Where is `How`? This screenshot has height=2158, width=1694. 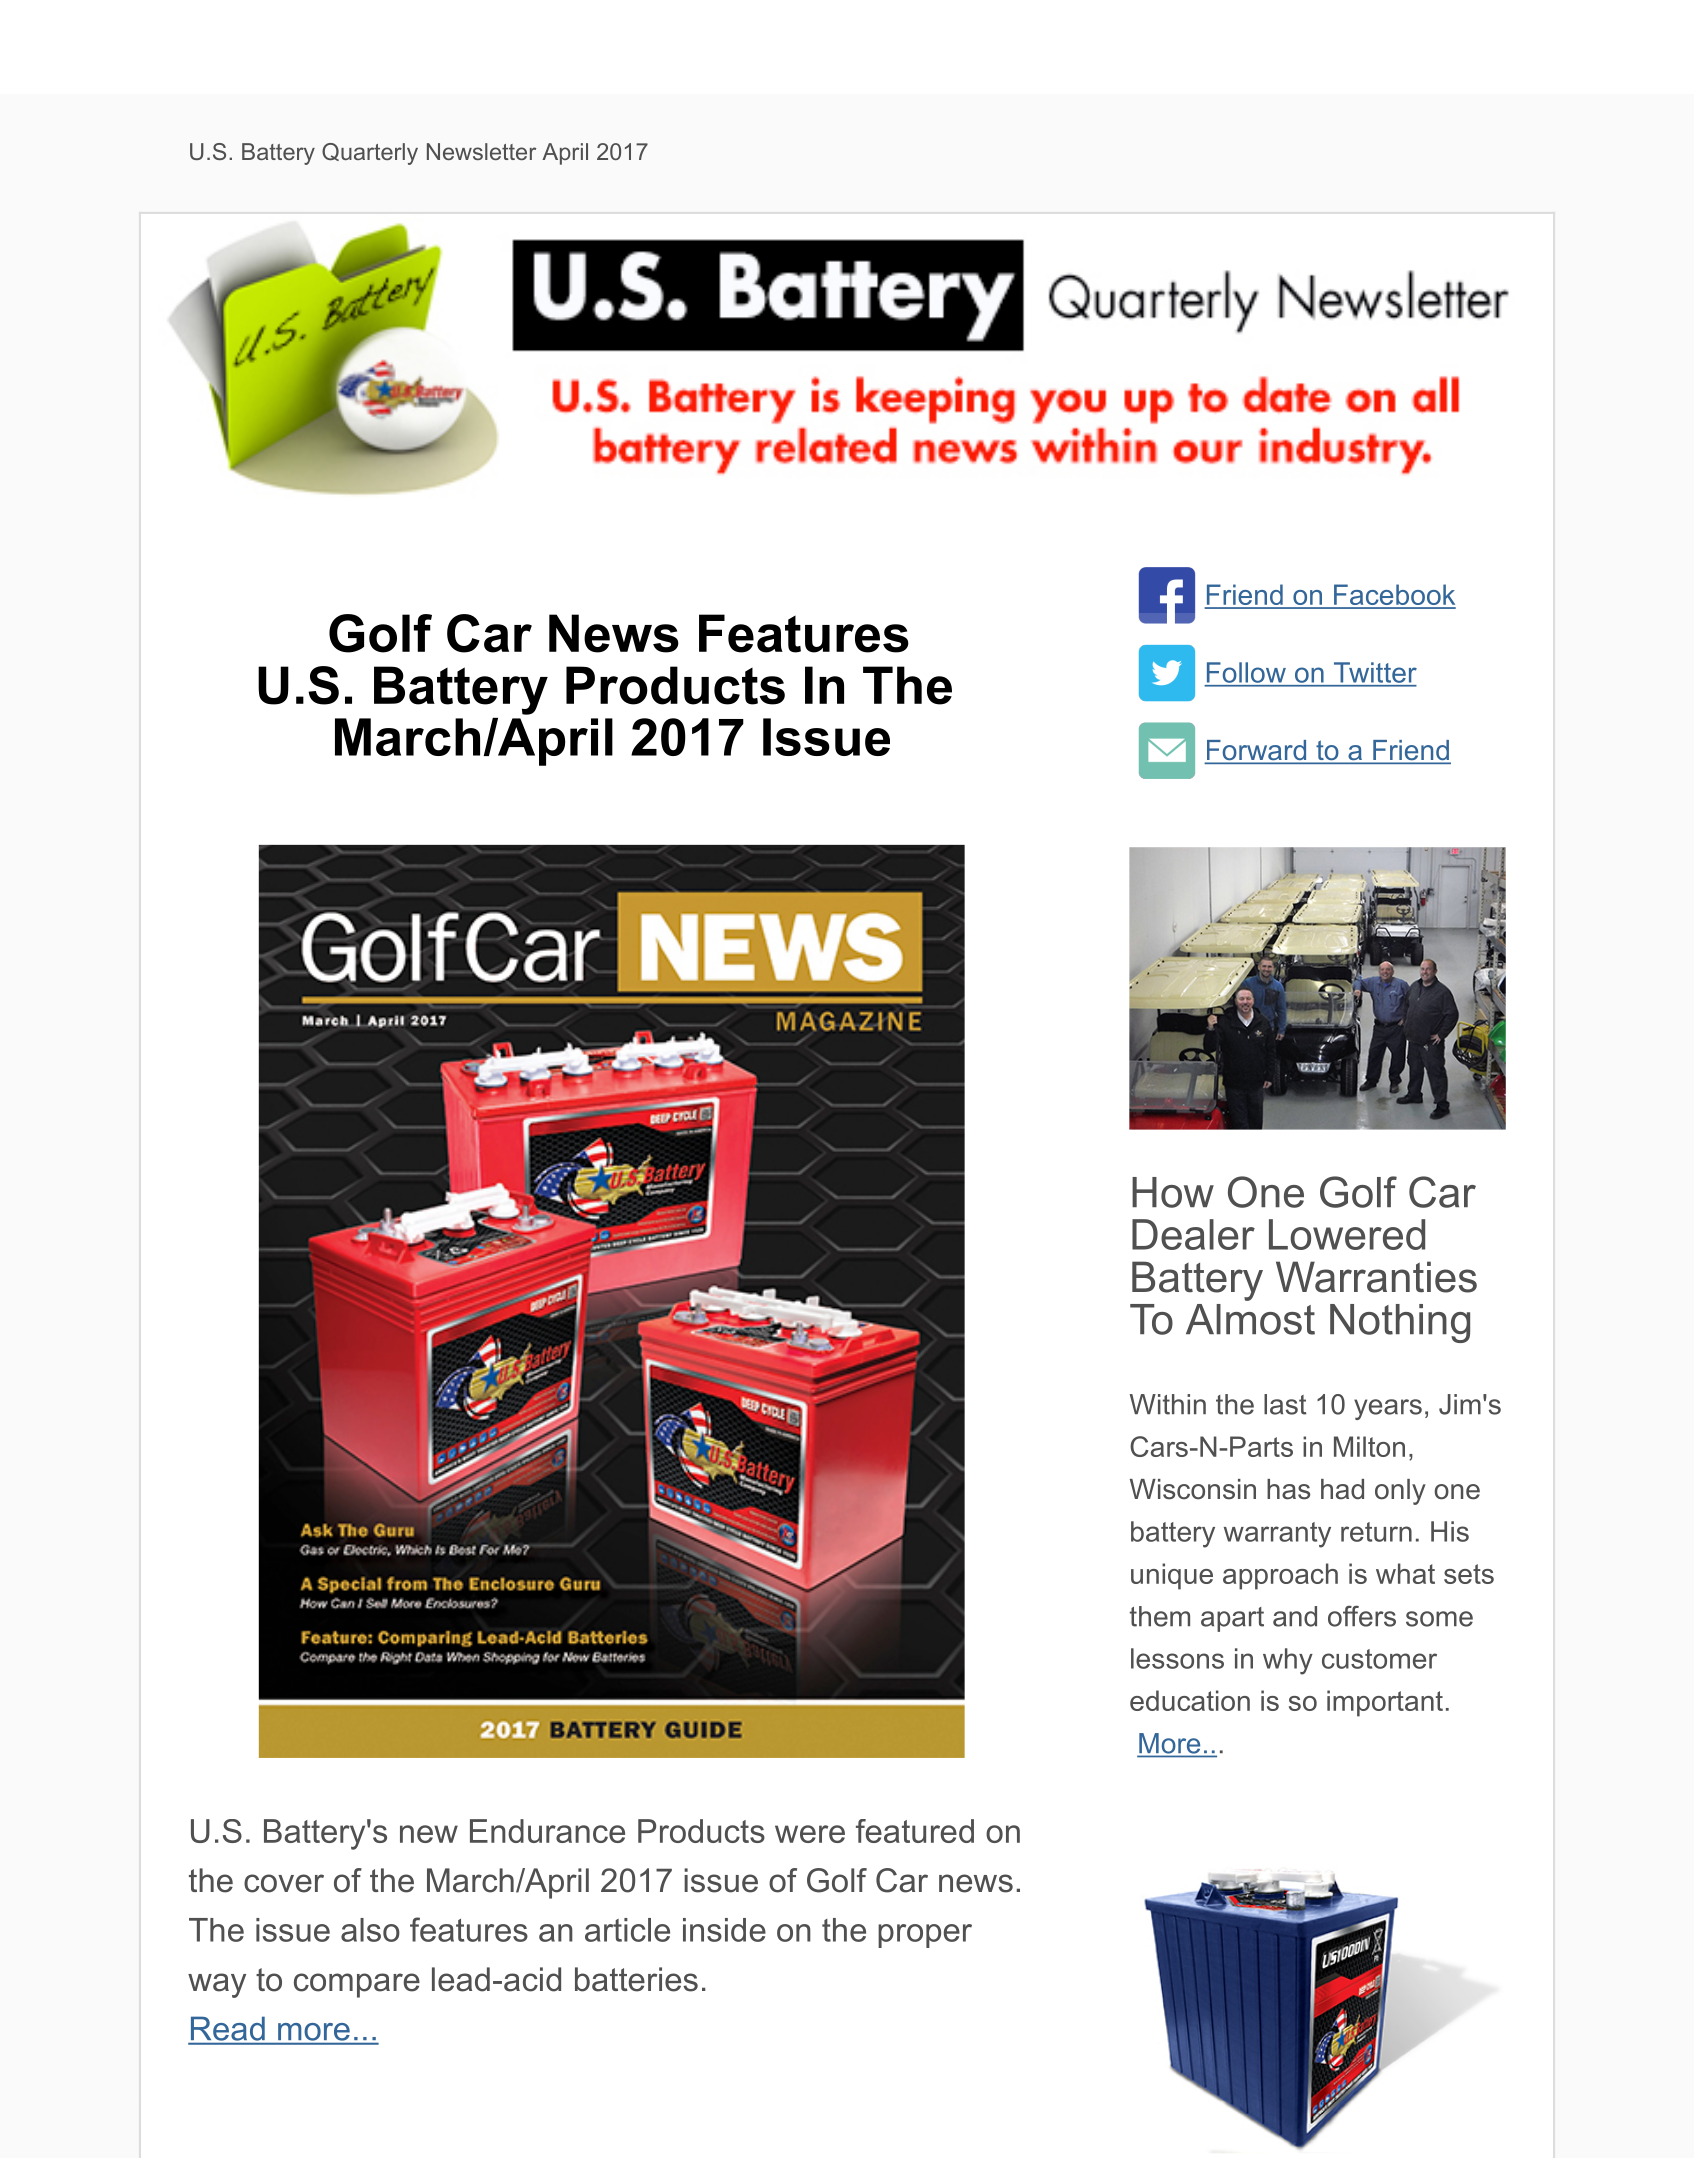
How is located at coordinates (1173, 1192).
